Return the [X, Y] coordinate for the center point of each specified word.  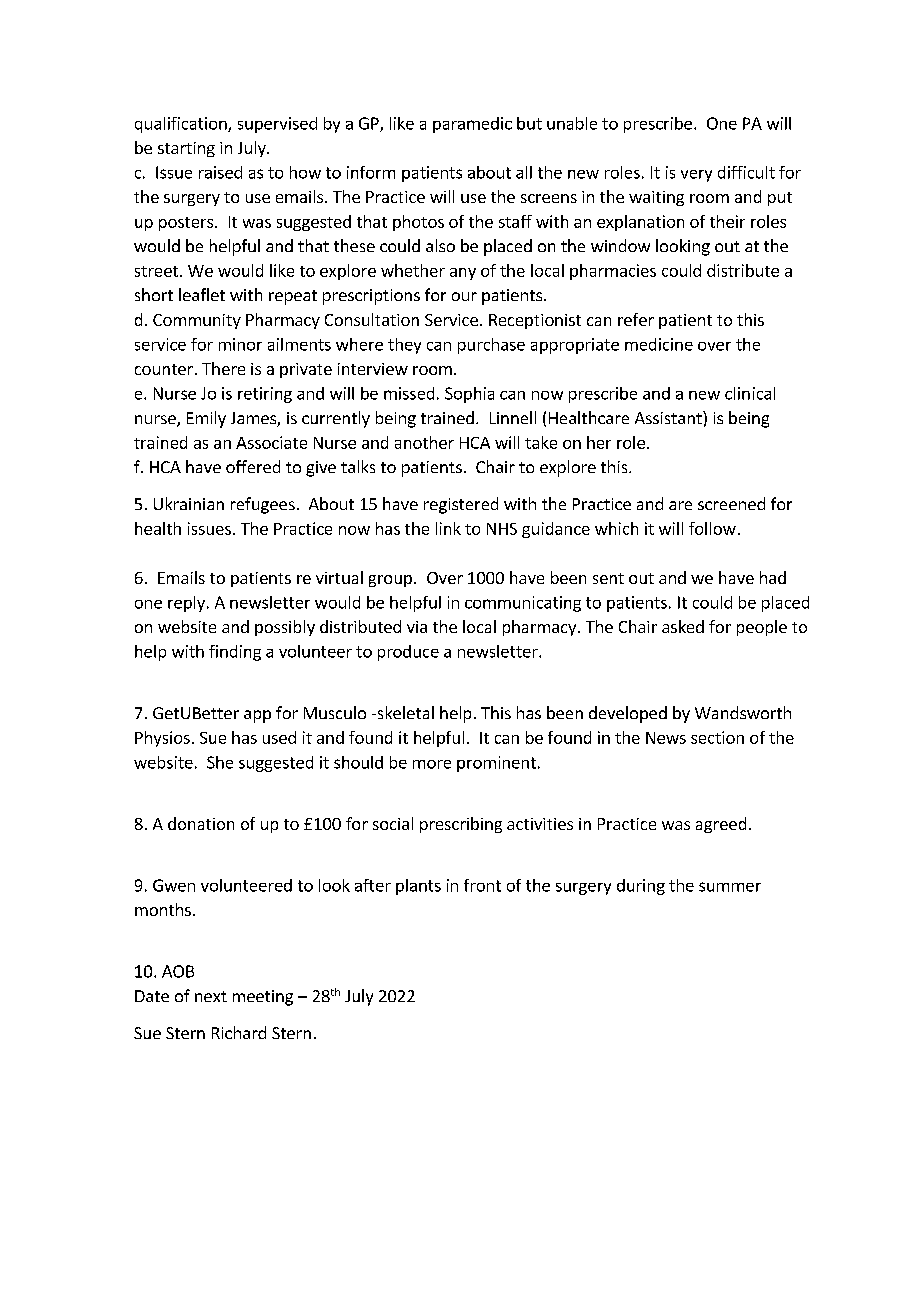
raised [220, 172]
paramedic [472, 125]
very [696, 176]
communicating [523, 604]
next [211, 996]
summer [730, 887]
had [773, 577]
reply [186, 604]
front [482, 885]
